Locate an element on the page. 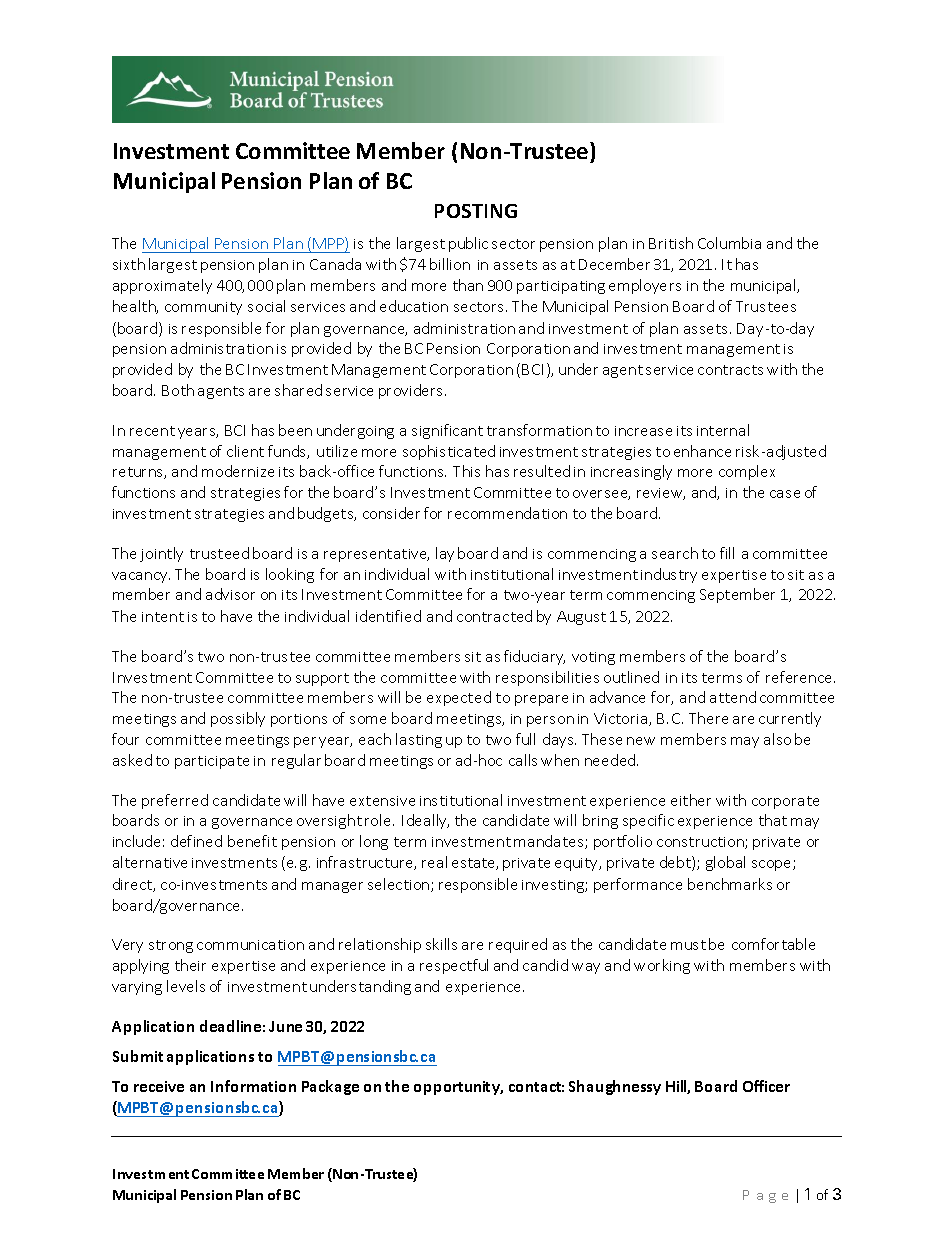 The height and width of the image is (1233, 952). approximately is located at coordinates (162, 286).
